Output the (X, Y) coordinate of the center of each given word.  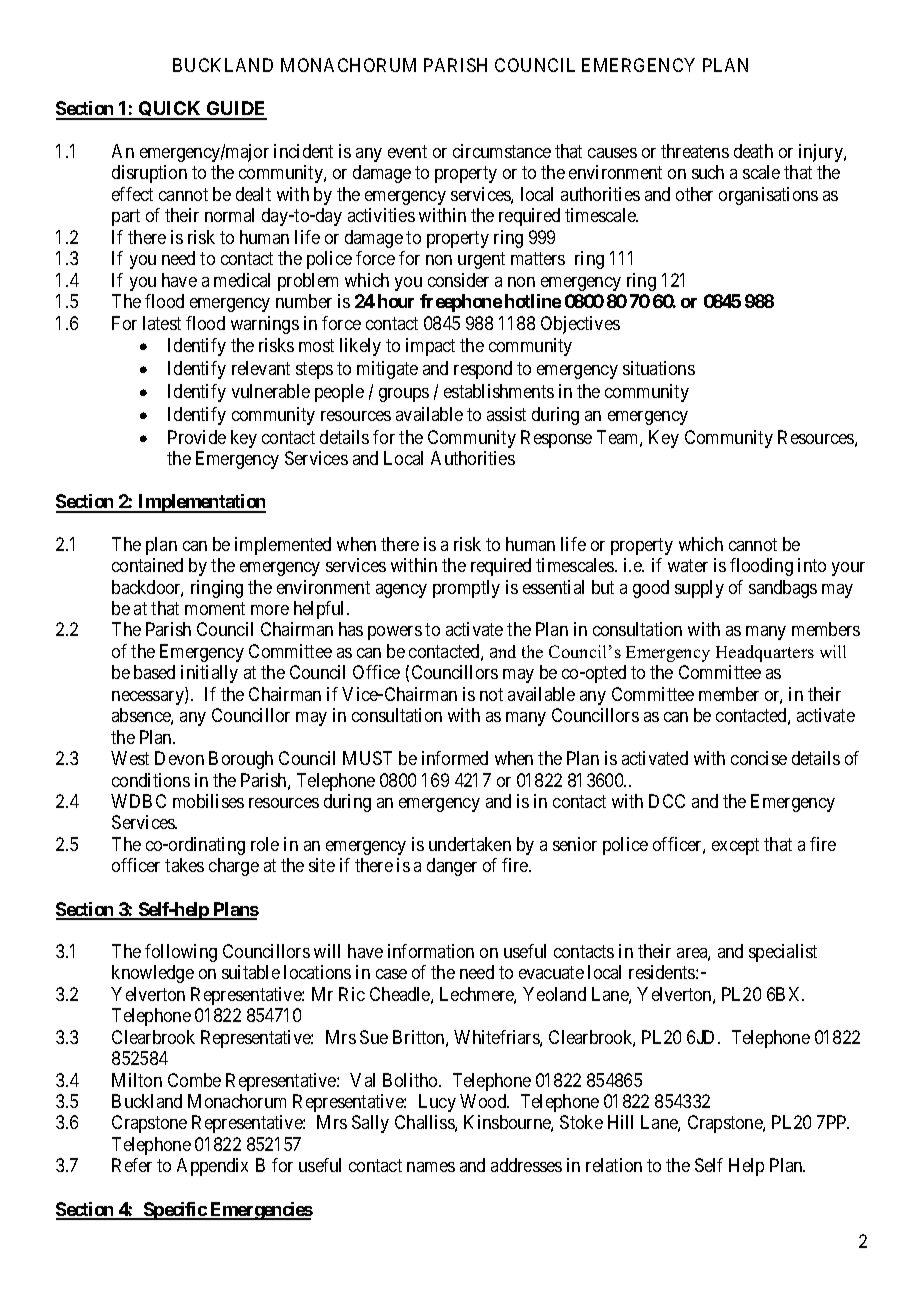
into (812, 565)
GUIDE (236, 110)
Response (556, 439)
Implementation (201, 503)
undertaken (470, 844)
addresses (526, 1165)
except (735, 846)
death (753, 151)
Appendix (212, 1167)
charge (234, 867)
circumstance (502, 151)
